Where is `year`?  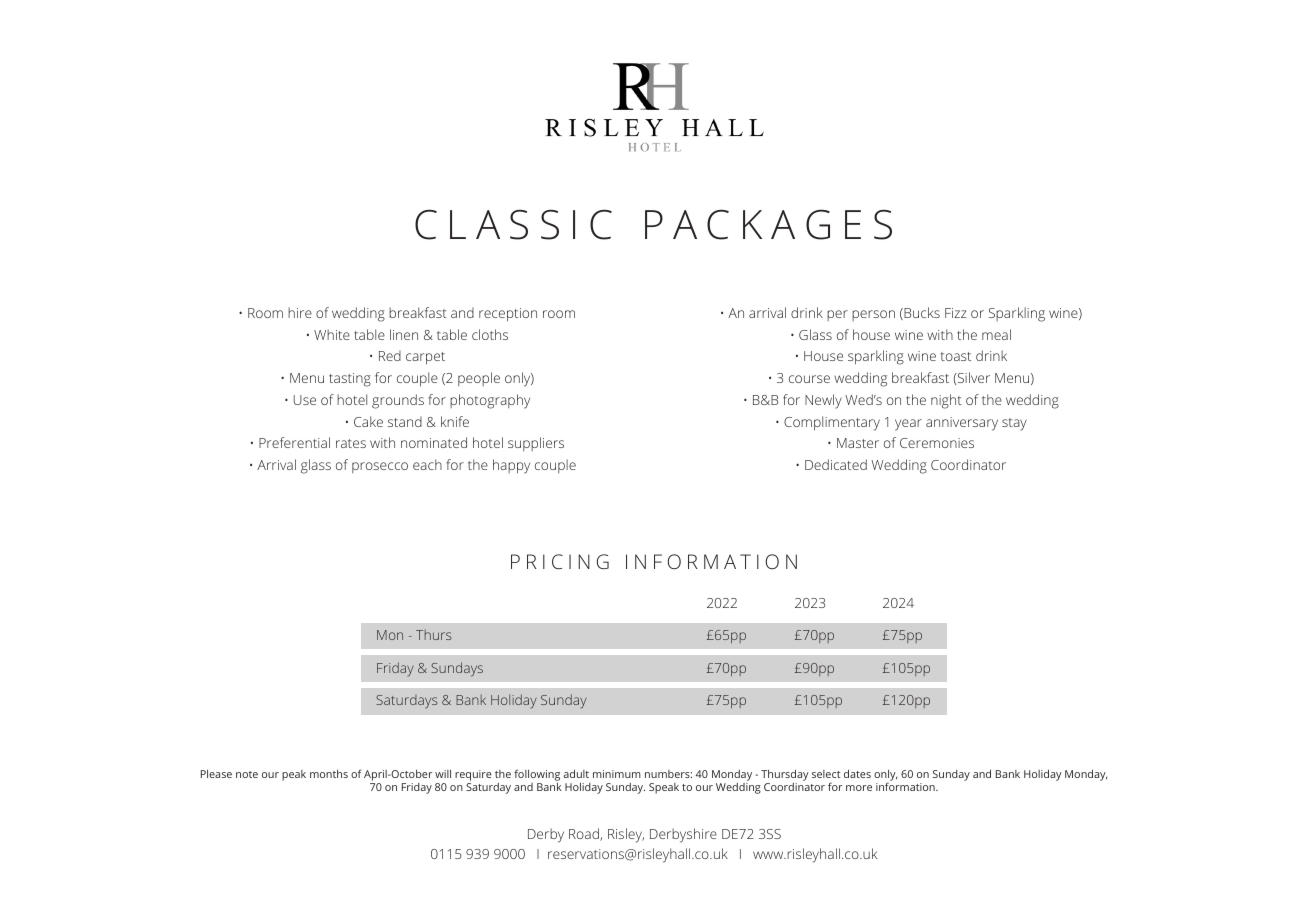
year is located at coordinates (908, 425).
